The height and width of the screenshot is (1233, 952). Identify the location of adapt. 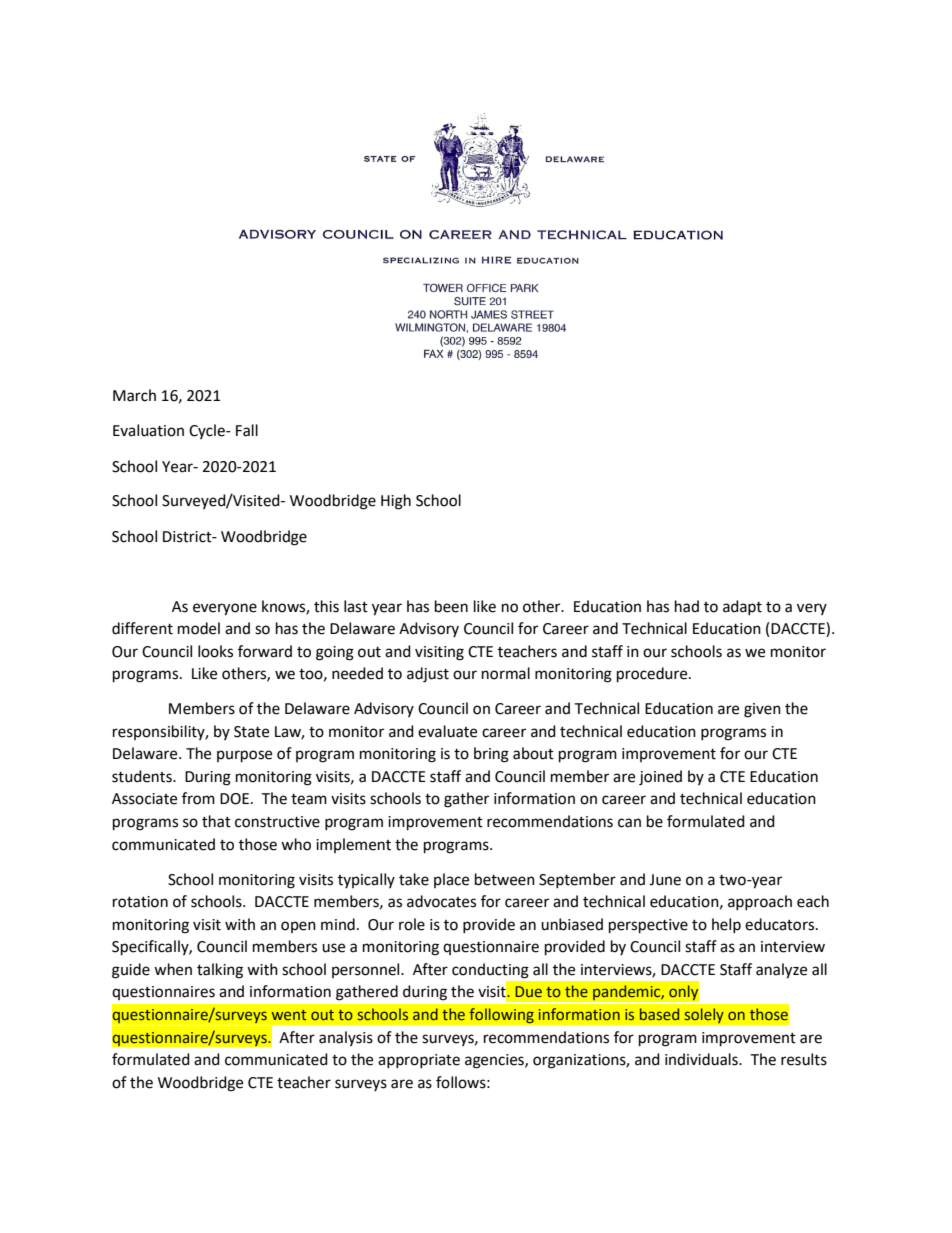
(742, 607).
